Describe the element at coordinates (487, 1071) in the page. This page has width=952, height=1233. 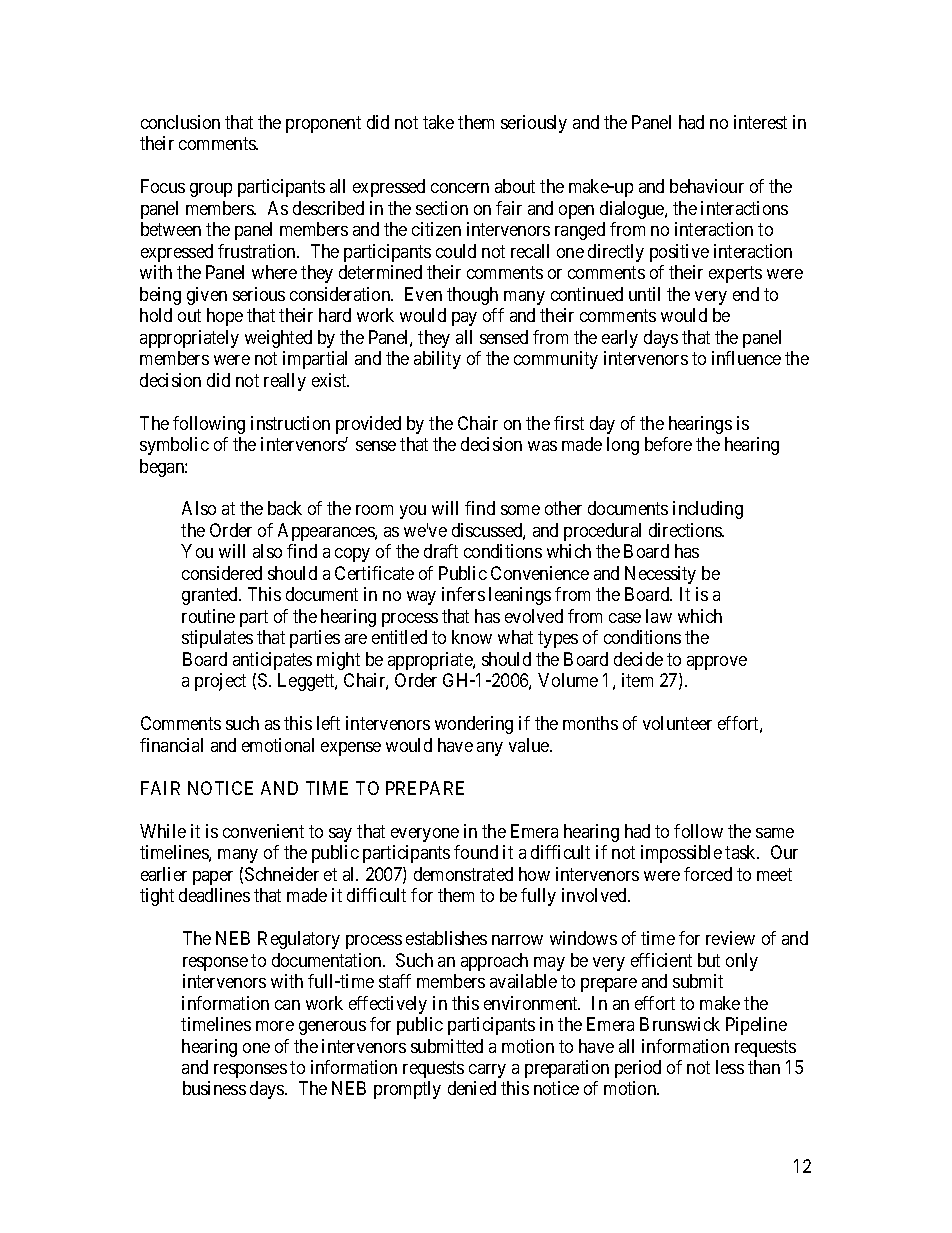
I see `carry` at that location.
